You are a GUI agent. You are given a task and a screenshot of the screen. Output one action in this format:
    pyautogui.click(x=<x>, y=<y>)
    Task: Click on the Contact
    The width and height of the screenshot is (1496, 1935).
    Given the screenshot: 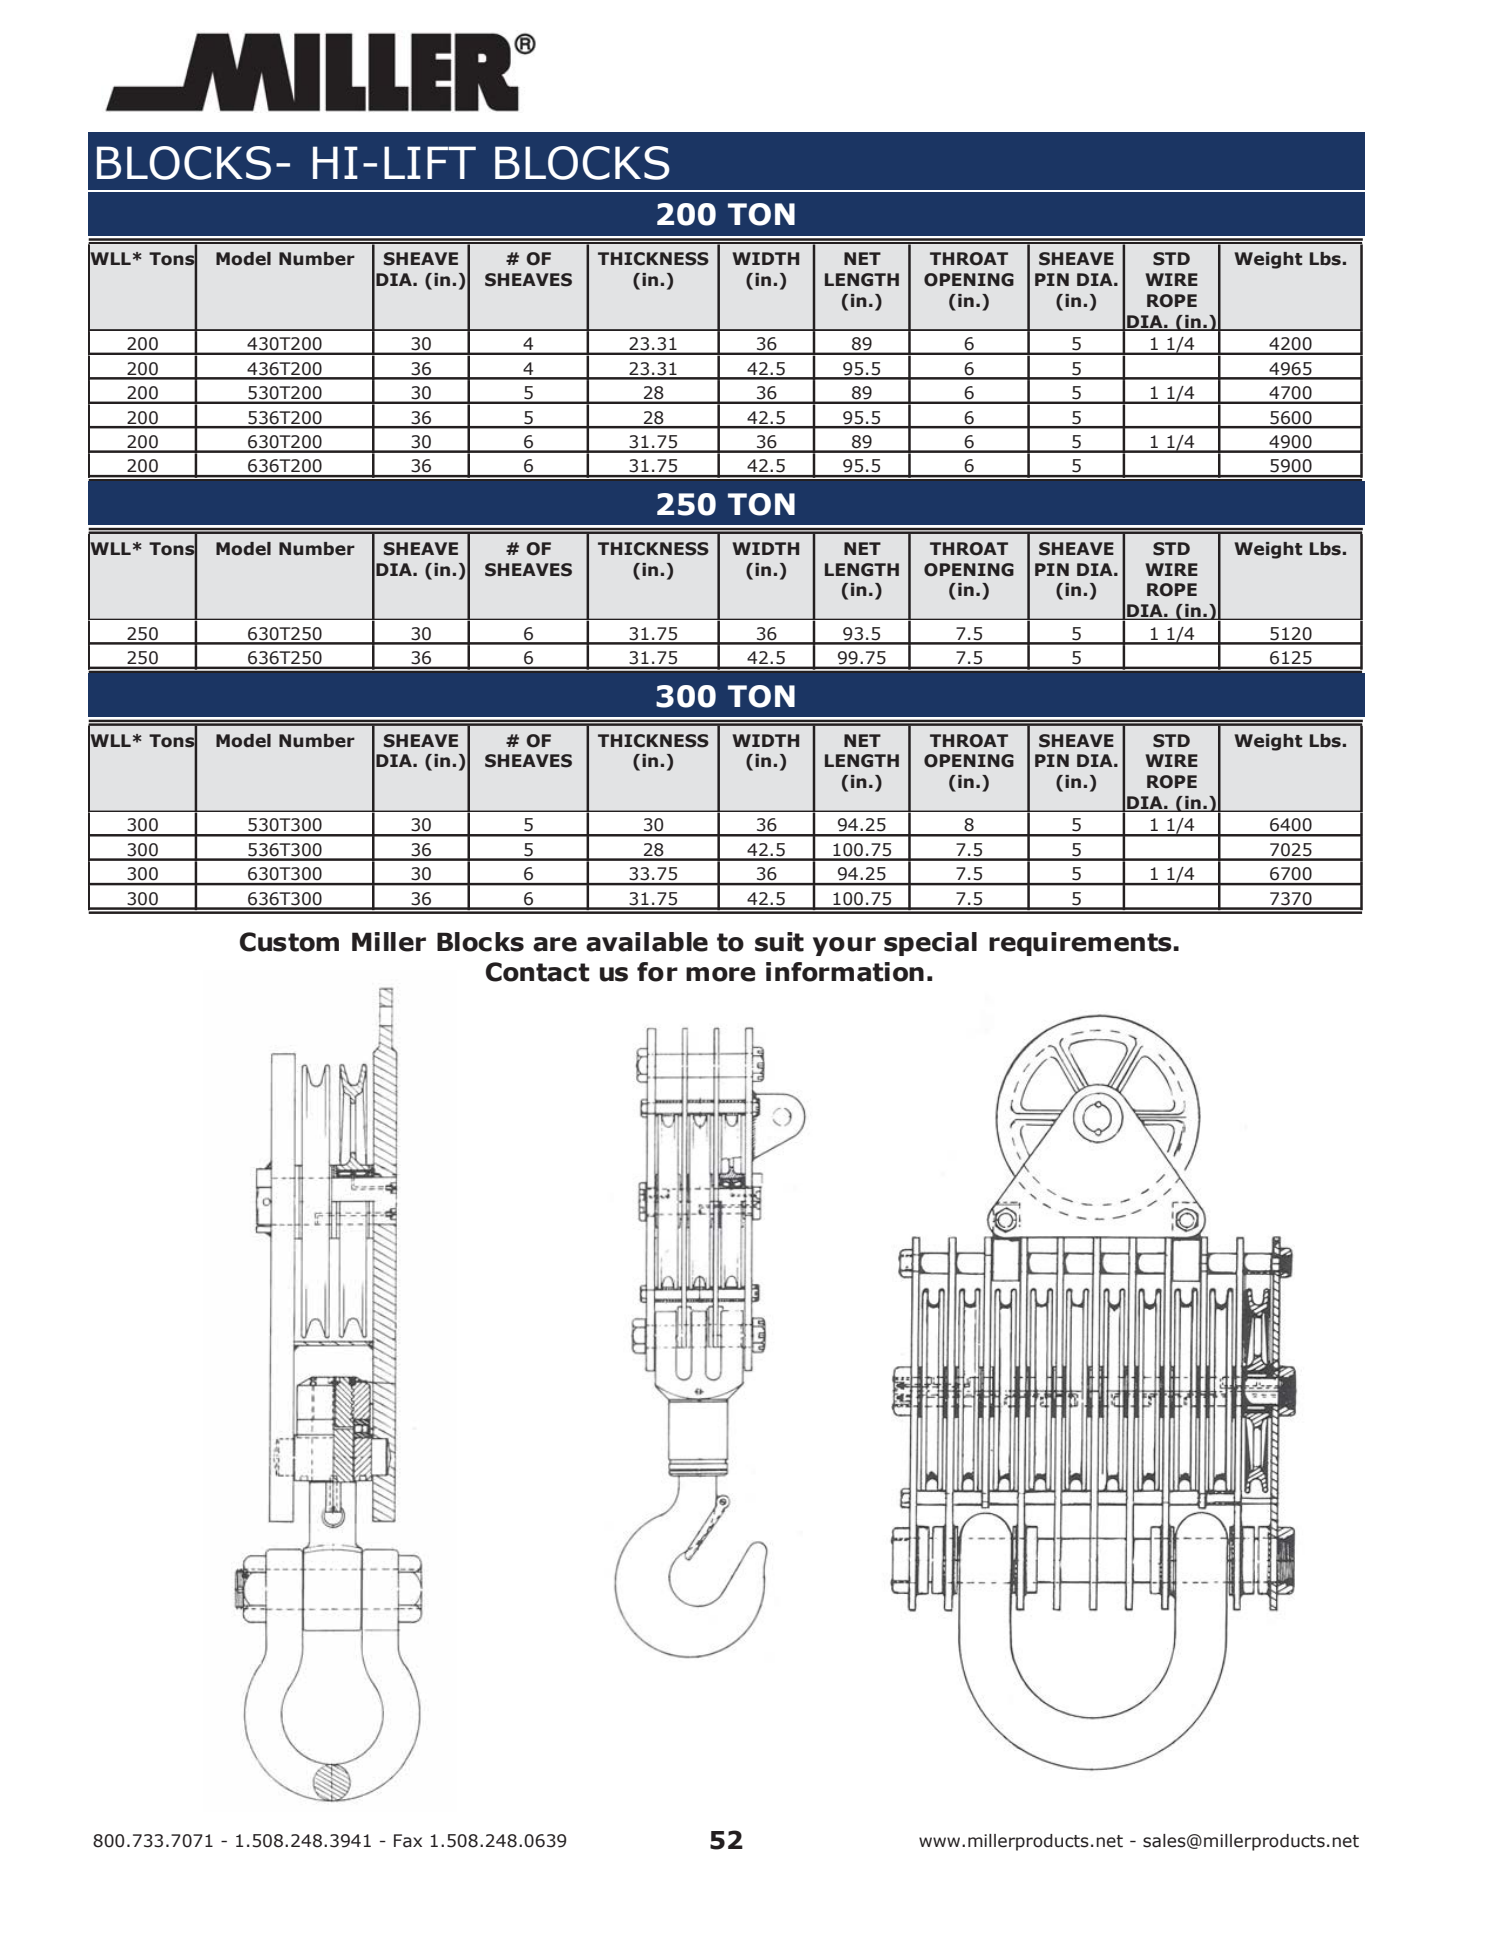 What is the action you would take?
    pyautogui.click(x=537, y=972)
